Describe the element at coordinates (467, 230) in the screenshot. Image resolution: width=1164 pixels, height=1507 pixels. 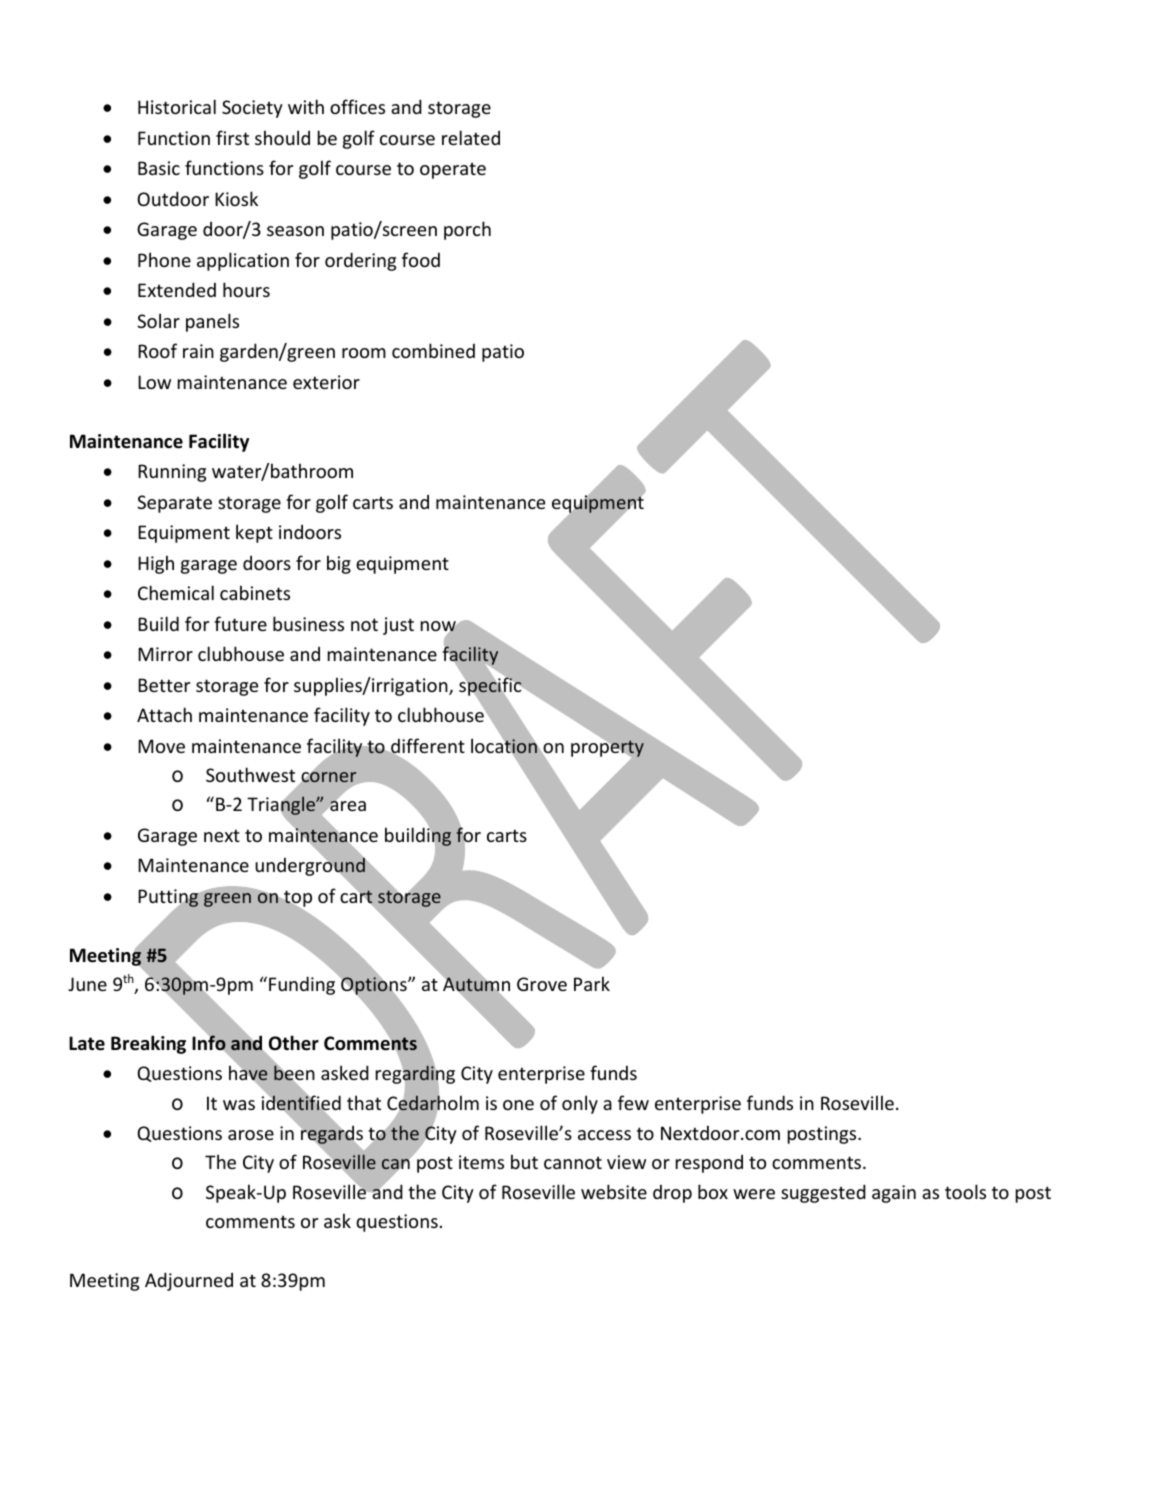
I see `porch` at that location.
